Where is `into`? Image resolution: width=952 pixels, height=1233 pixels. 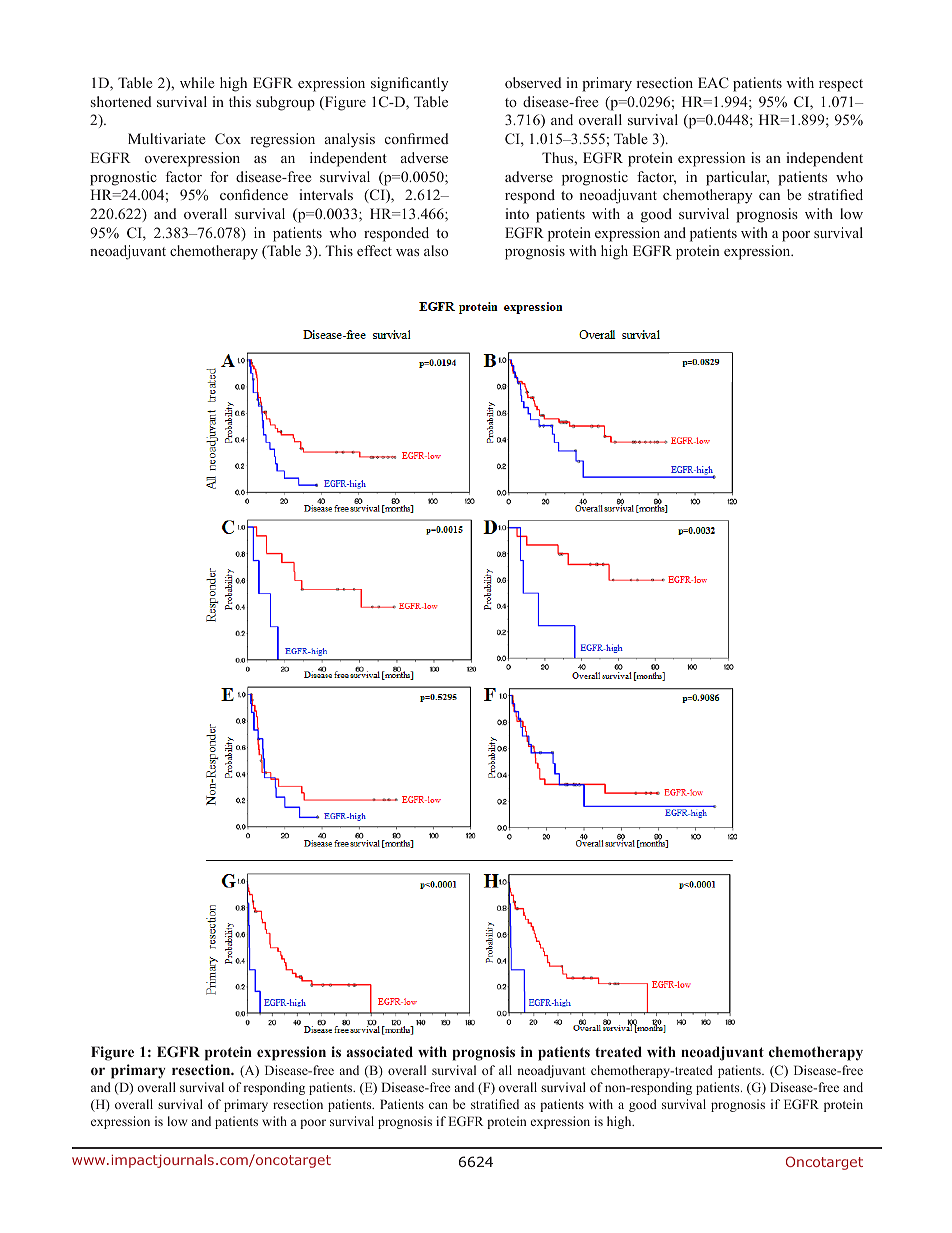
into is located at coordinates (517, 213).
